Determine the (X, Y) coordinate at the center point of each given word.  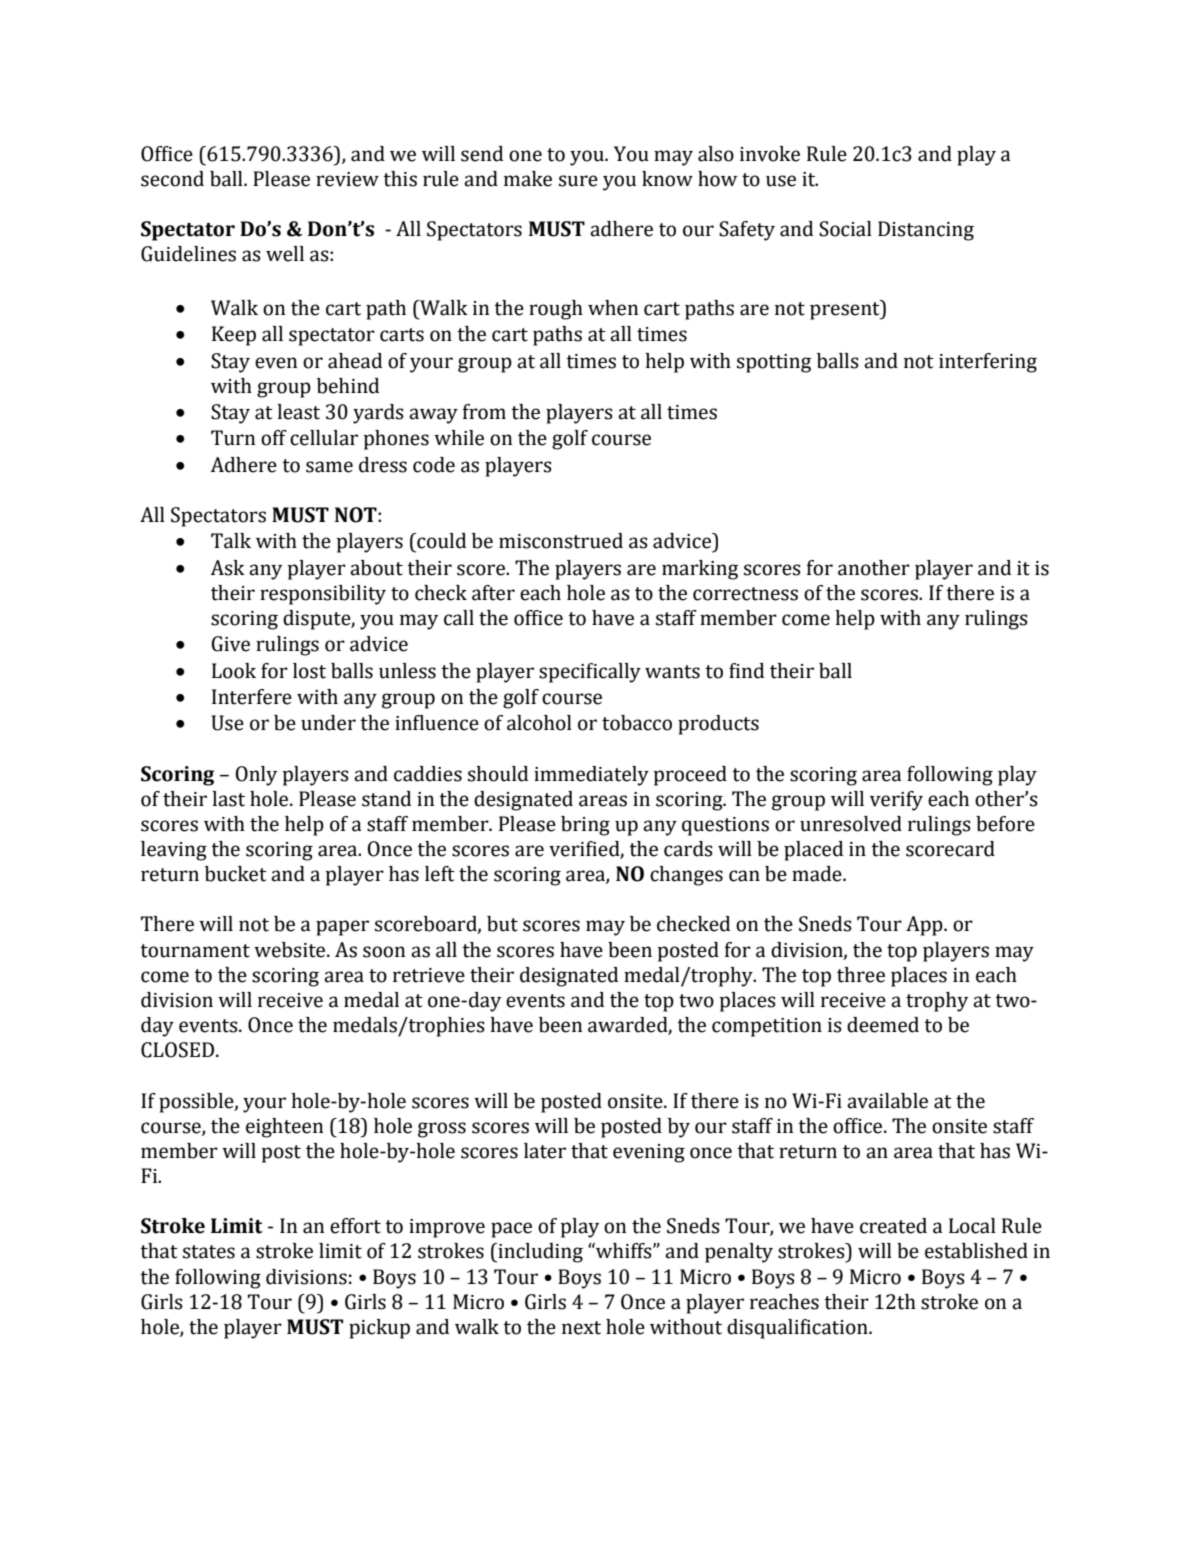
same (329, 467)
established (976, 1251)
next (581, 1328)
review (347, 179)
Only (256, 776)
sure (578, 181)
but (502, 924)
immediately (591, 776)
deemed (883, 1025)
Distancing (926, 231)
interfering (988, 363)
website (291, 950)
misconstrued (561, 541)
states (209, 1252)
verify (896, 801)
